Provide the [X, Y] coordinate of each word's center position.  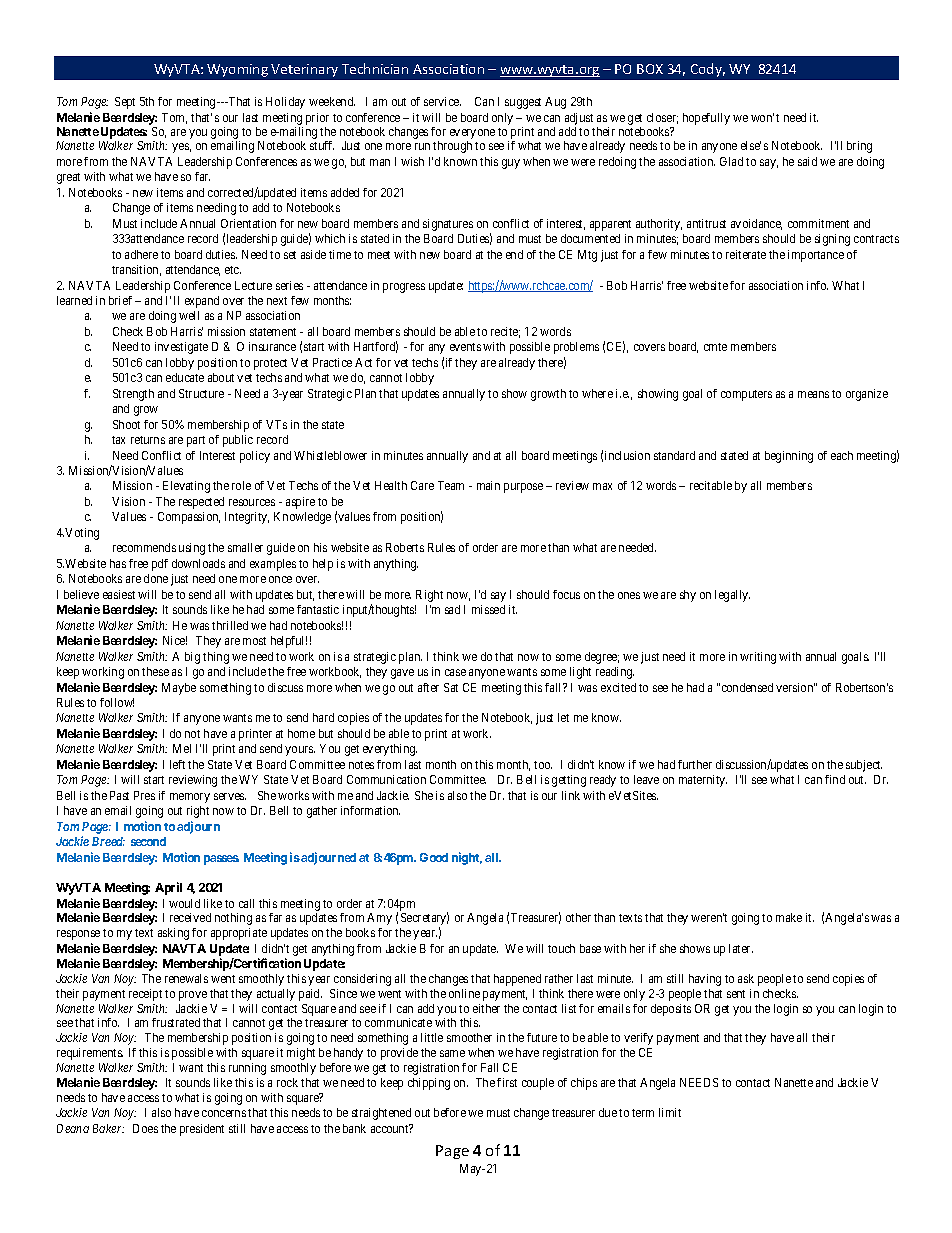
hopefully [706, 119]
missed [488, 609]
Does [145, 1128]
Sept [125, 103]
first [507, 1082]
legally [732, 596]
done [156, 578]
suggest [523, 103]
